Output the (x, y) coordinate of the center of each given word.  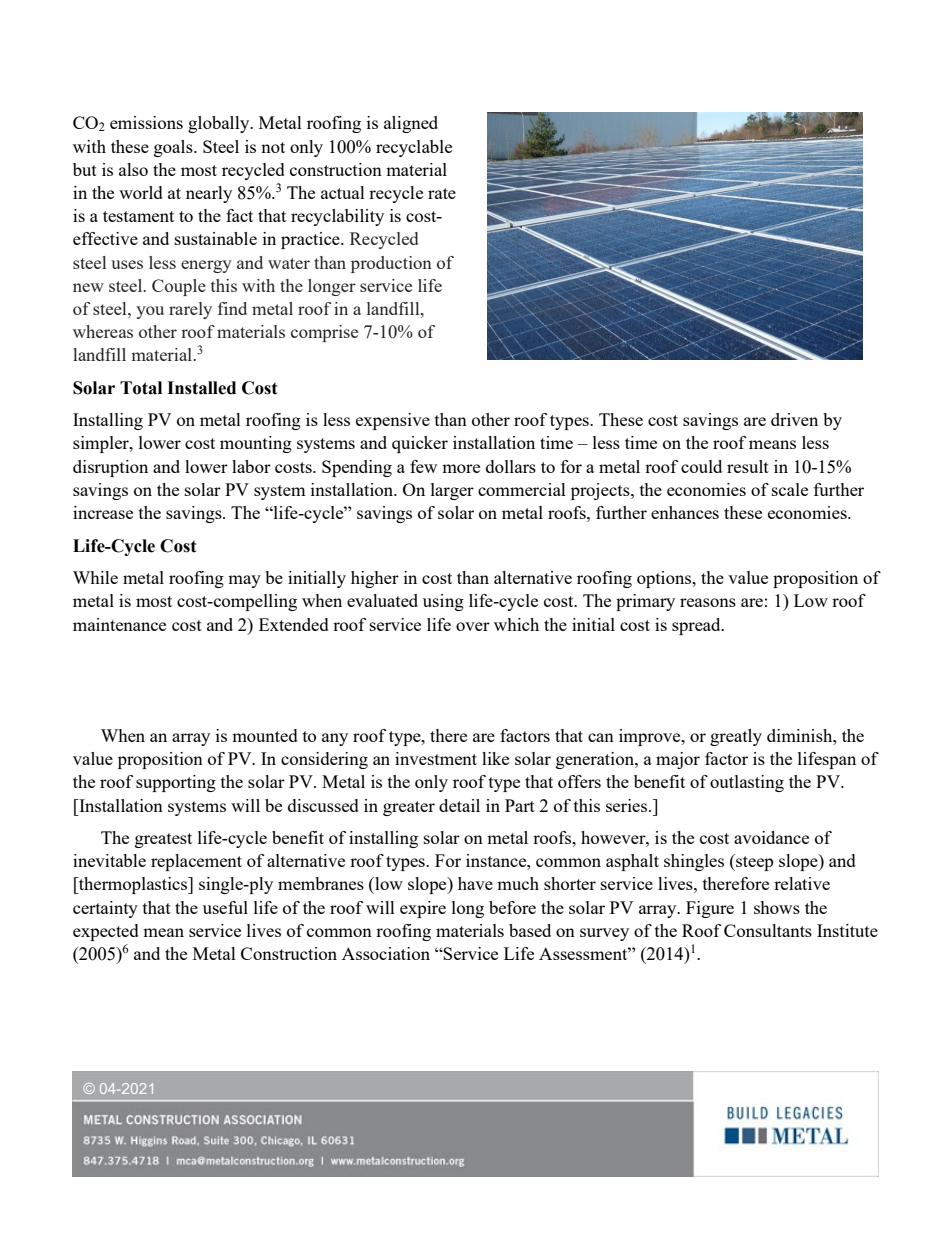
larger (452, 491)
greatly (736, 737)
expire (423, 909)
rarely (190, 310)
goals (174, 148)
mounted (265, 735)
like (495, 758)
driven (794, 419)
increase (103, 512)
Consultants (768, 930)
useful (225, 907)
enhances (685, 512)
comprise (324, 333)
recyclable (414, 148)
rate (442, 193)
